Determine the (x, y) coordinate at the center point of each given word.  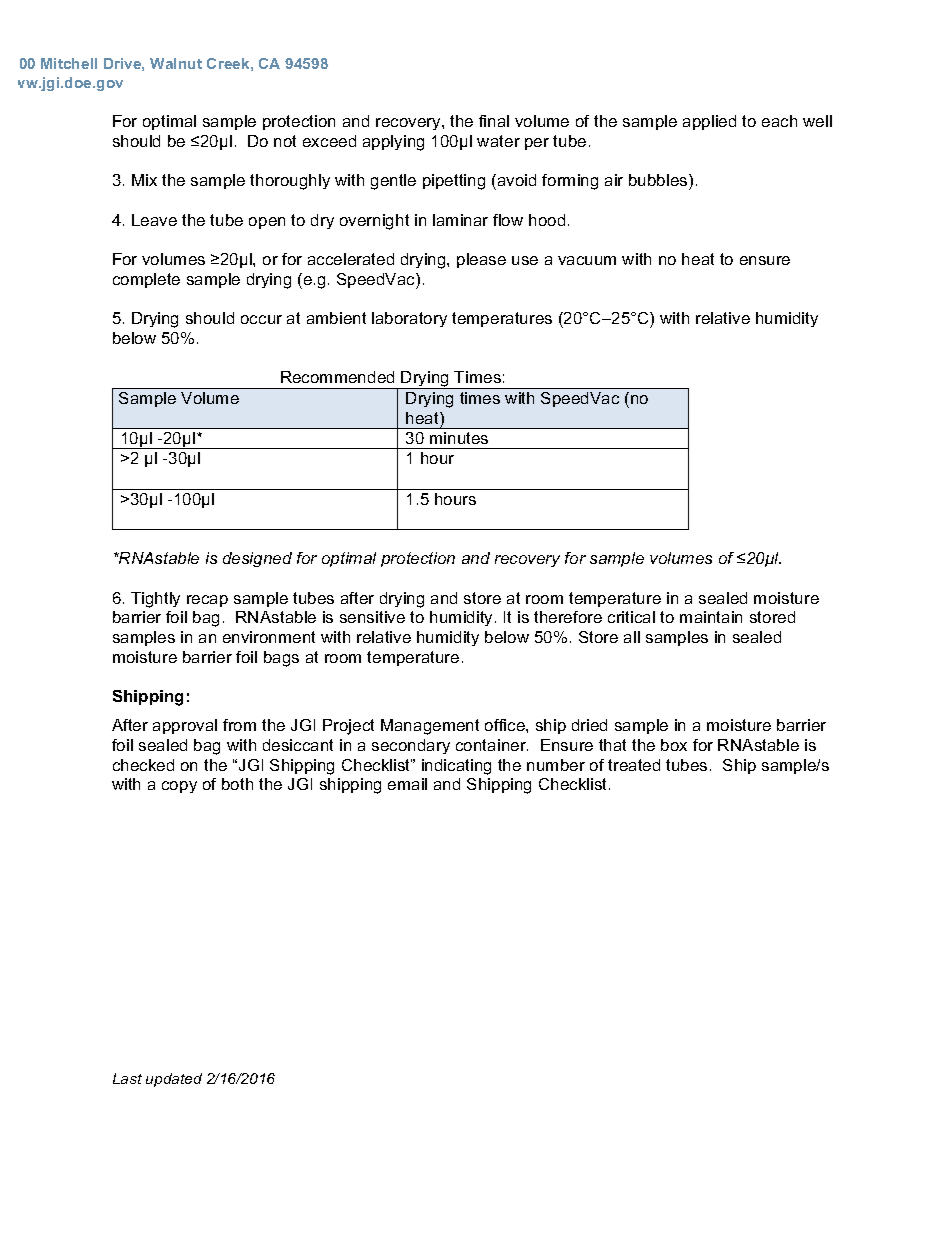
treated (634, 765)
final (494, 121)
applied (709, 122)
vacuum (587, 260)
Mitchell (69, 63)
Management (430, 727)
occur (261, 319)
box (674, 745)
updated (174, 1080)
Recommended (337, 377)
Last (127, 1078)
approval (185, 726)
